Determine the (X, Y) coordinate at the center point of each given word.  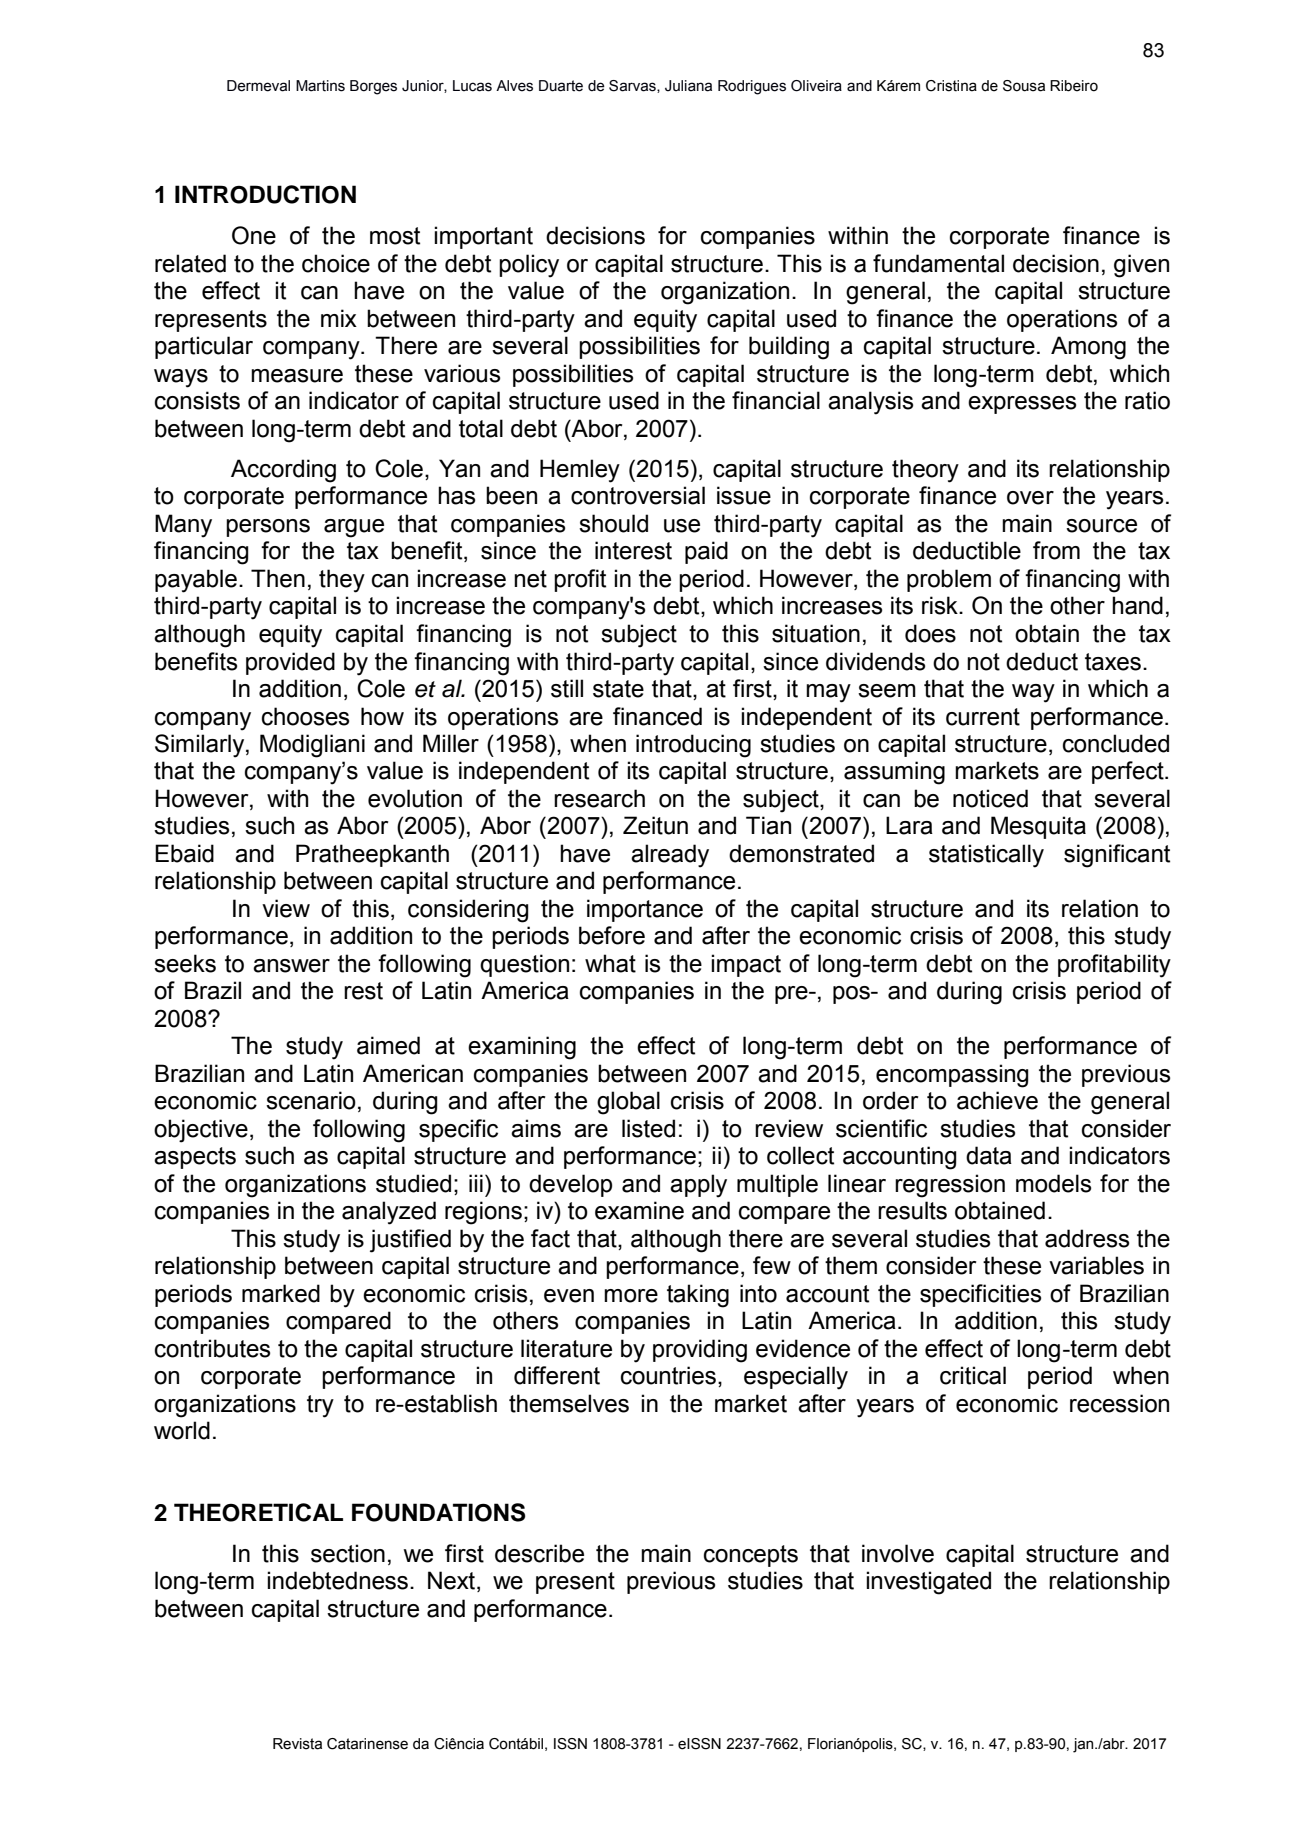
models (1053, 1183)
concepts (751, 1556)
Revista (297, 1744)
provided (290, 663)
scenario (311, 1100)
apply (698, 1186)
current (983, 717)
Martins (320, 86)
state (618, 689)
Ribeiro (1074, 86)
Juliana (688, 86)
